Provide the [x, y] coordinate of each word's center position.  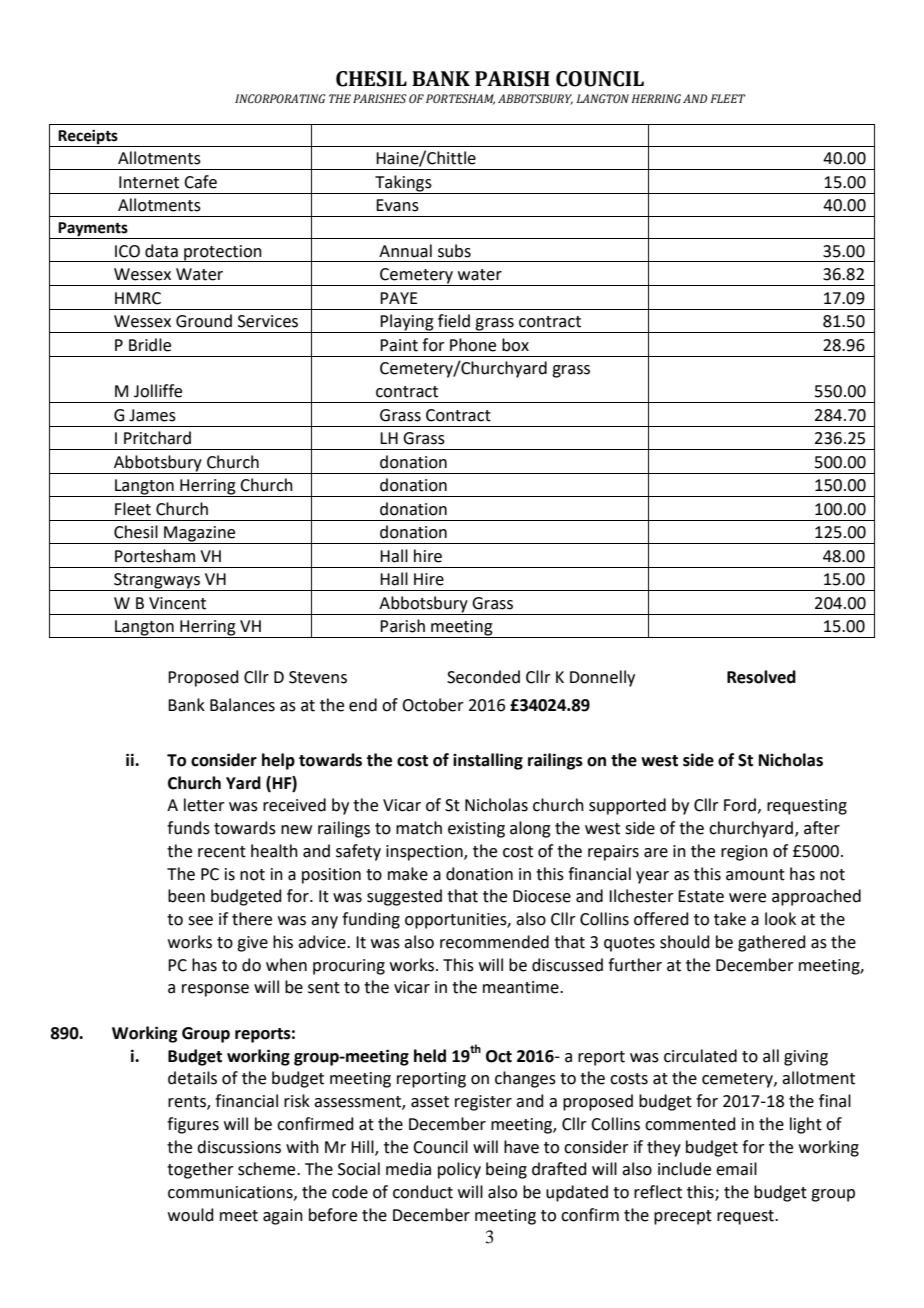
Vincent [177, 603]
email [736, 1169]
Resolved [761, 677]
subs [454, 251]
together [200, 1170]
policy [459, 1170]
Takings [403, 184]
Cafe [200, 182]
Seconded [483, 677]
